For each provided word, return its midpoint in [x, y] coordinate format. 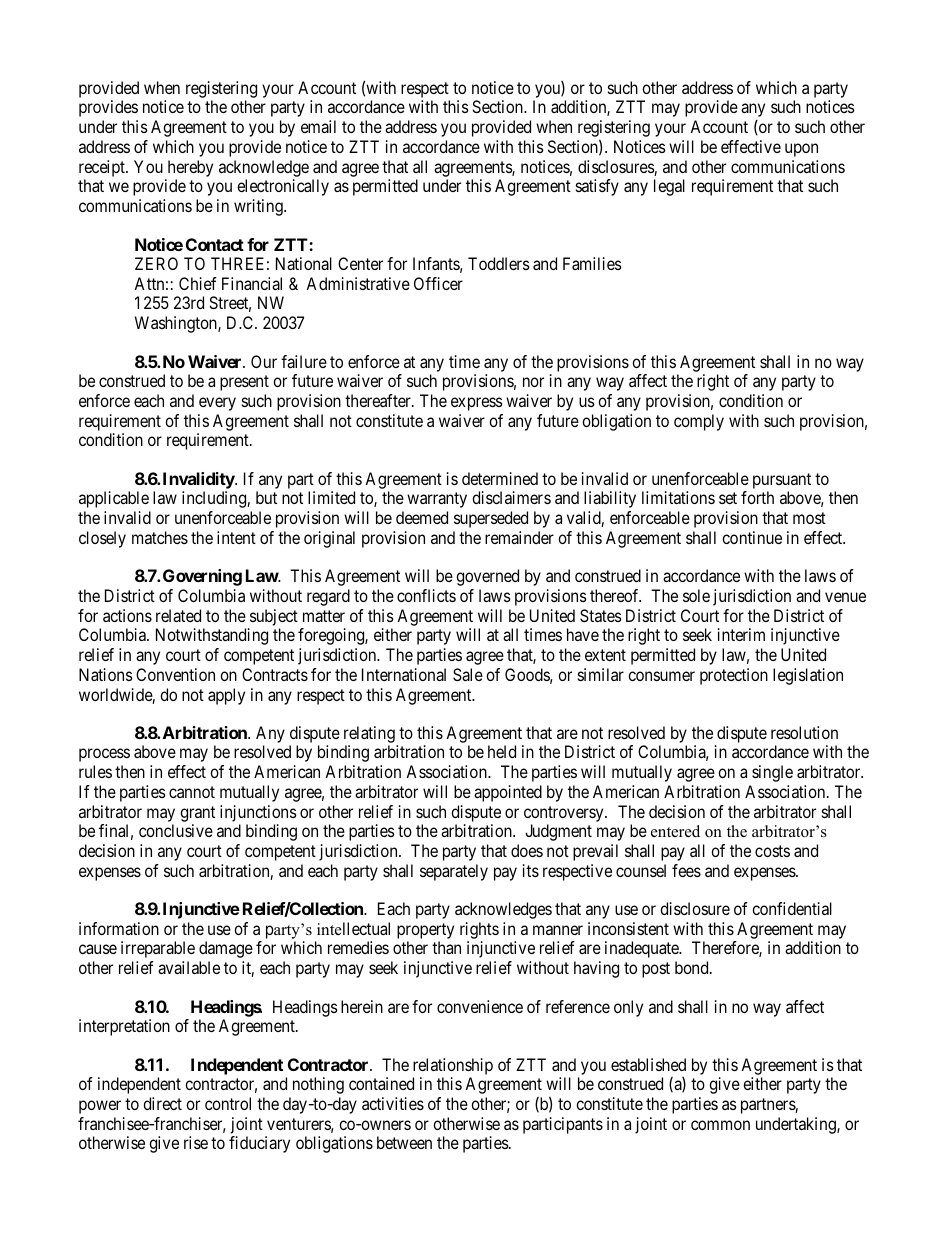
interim [741, 634]
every [217, 404]
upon [801, 150]
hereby [190, 168]
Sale [468, 674]
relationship [453, 1066]
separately [454, 872]
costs [772, 851]
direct [162, 1103]
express [477, 404]
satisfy [597, 187]
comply [699, 422]
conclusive [176, 830]
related [178, 615]
